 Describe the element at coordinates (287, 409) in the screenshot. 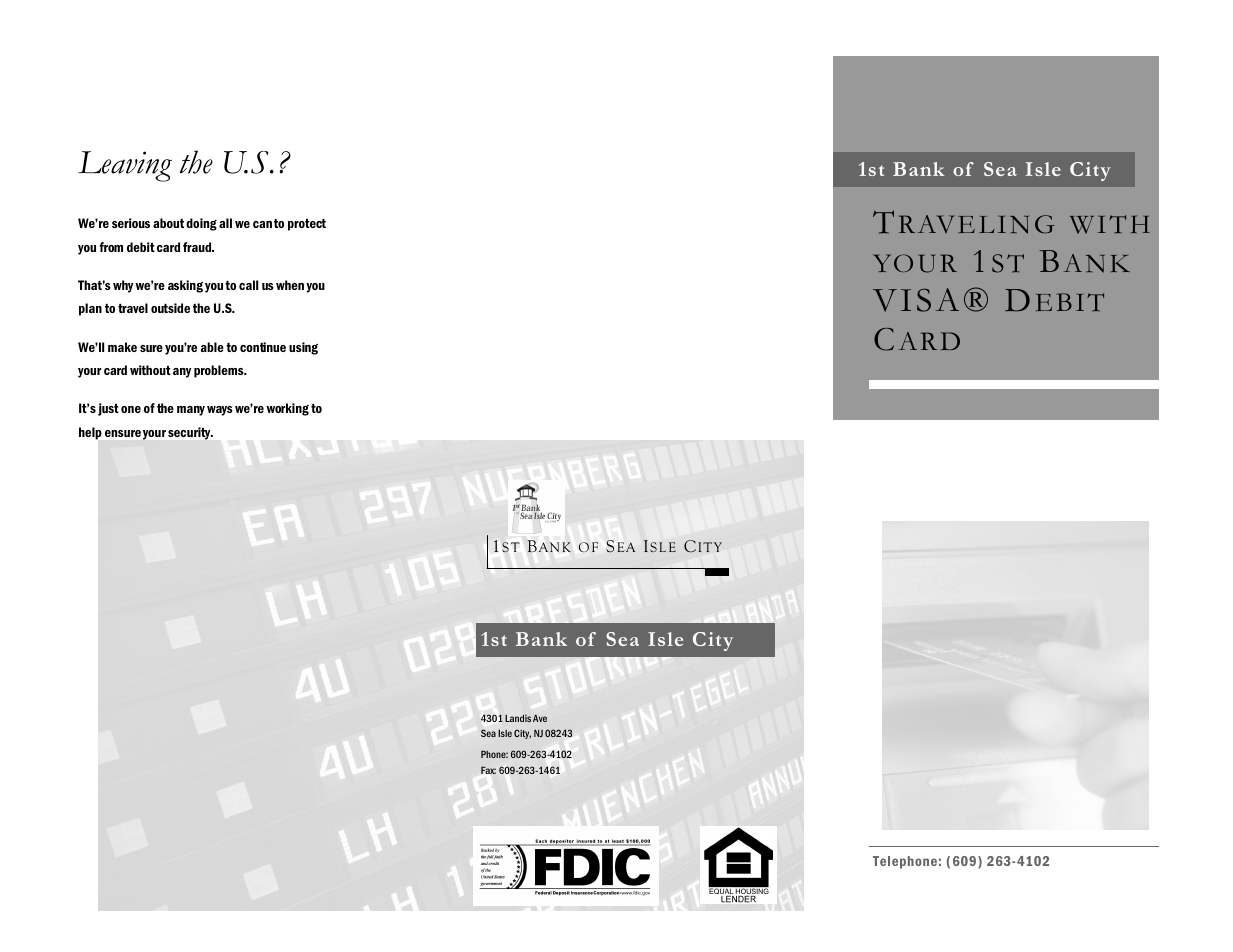

I see `working` at that location.
